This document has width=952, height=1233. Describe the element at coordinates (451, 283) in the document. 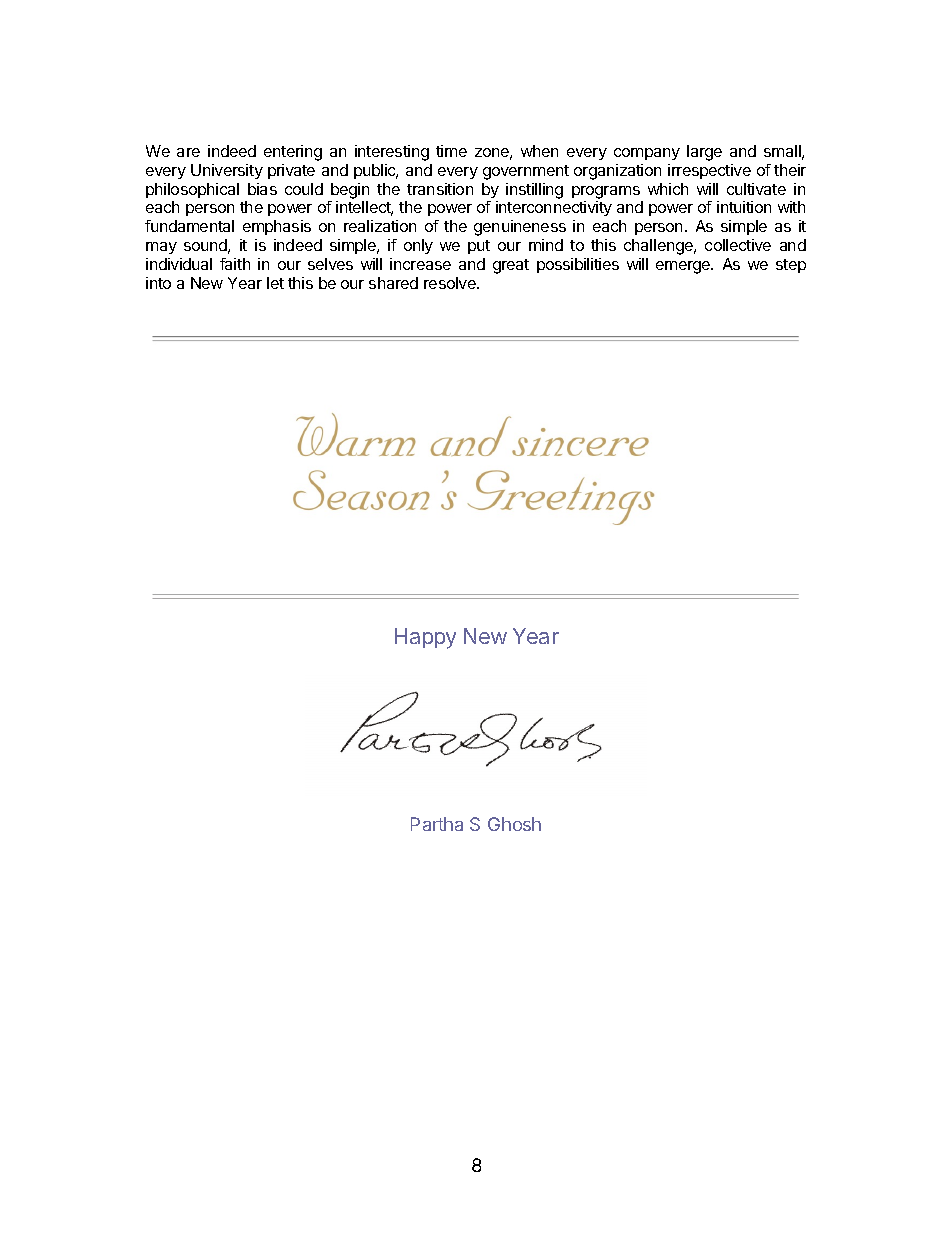

I see `resolve` at that location.
